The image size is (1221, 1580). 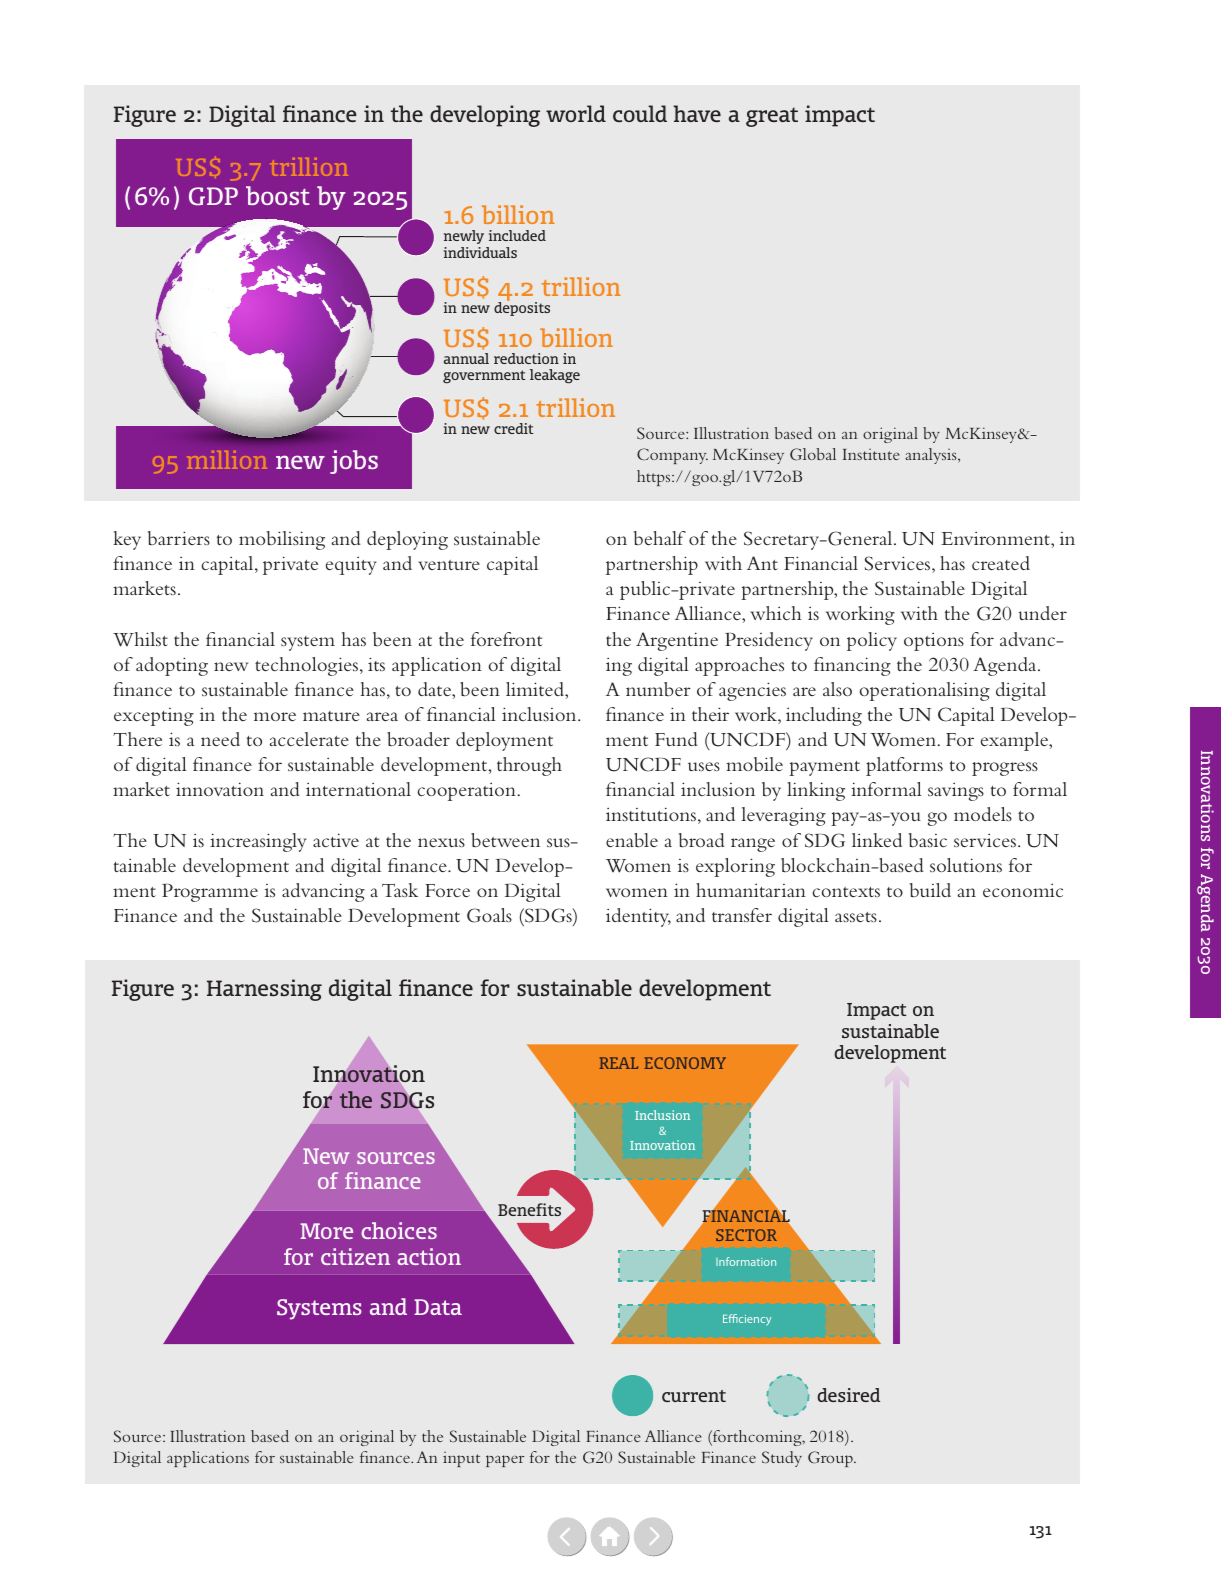 What do you see at coordinates (618, 1063) in the document?
I see `REAL` at bounding box center [618, 1063].
